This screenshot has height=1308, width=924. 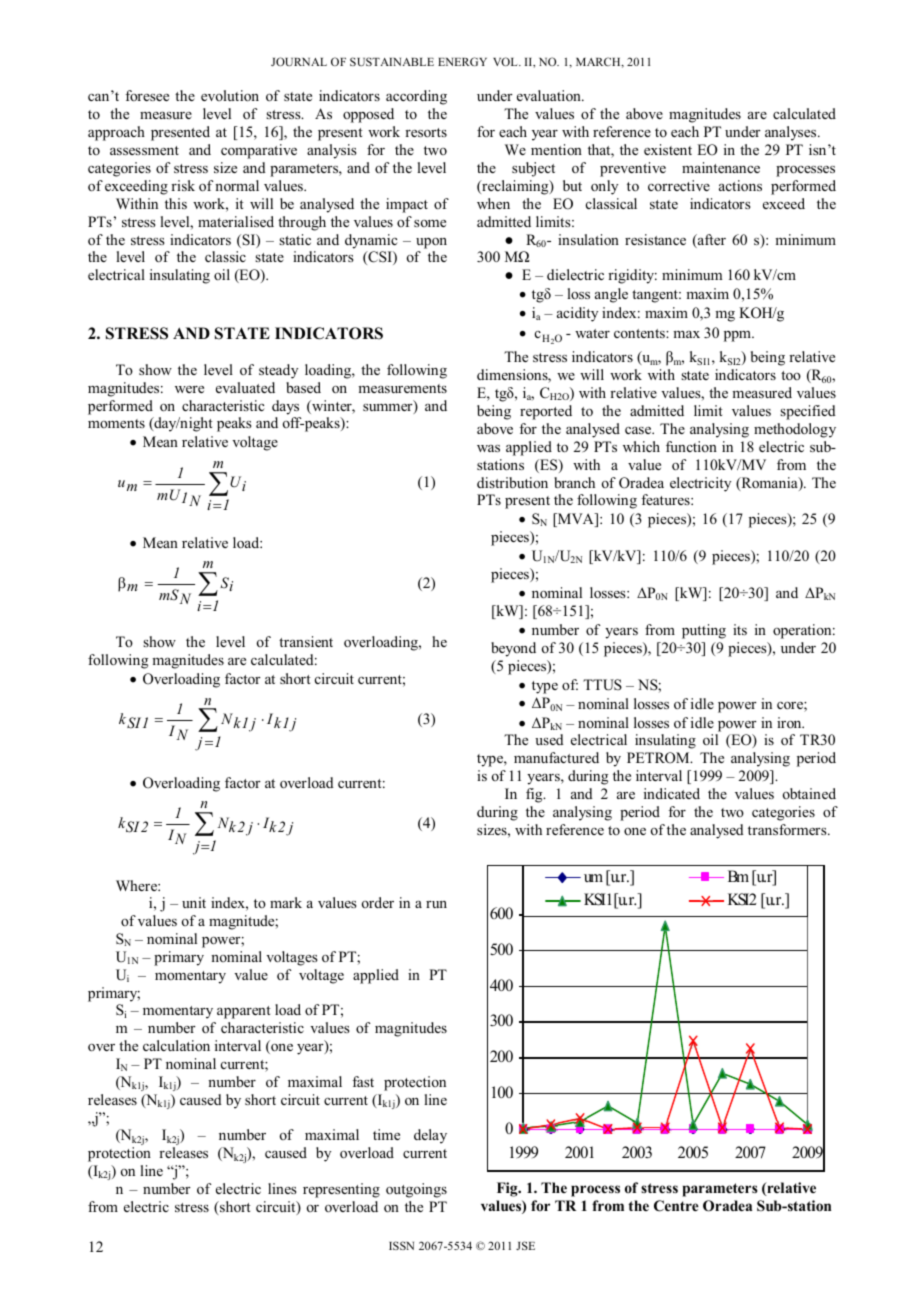 What do you see at coordinates (462, 61) in the screenshot?
I see `ENERGY` at bounding box center [462, 61].
